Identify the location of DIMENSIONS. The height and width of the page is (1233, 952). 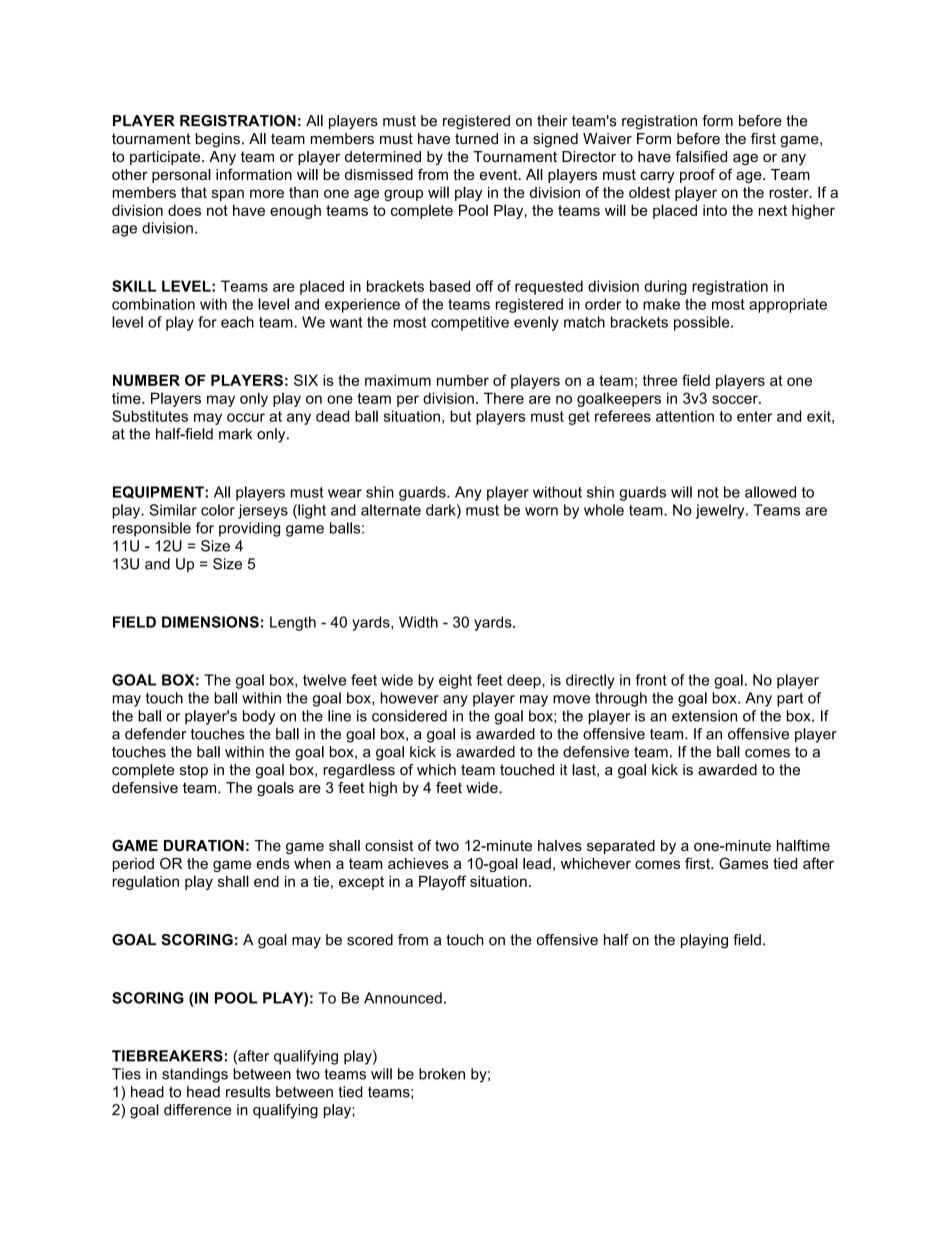
(210, 622).
